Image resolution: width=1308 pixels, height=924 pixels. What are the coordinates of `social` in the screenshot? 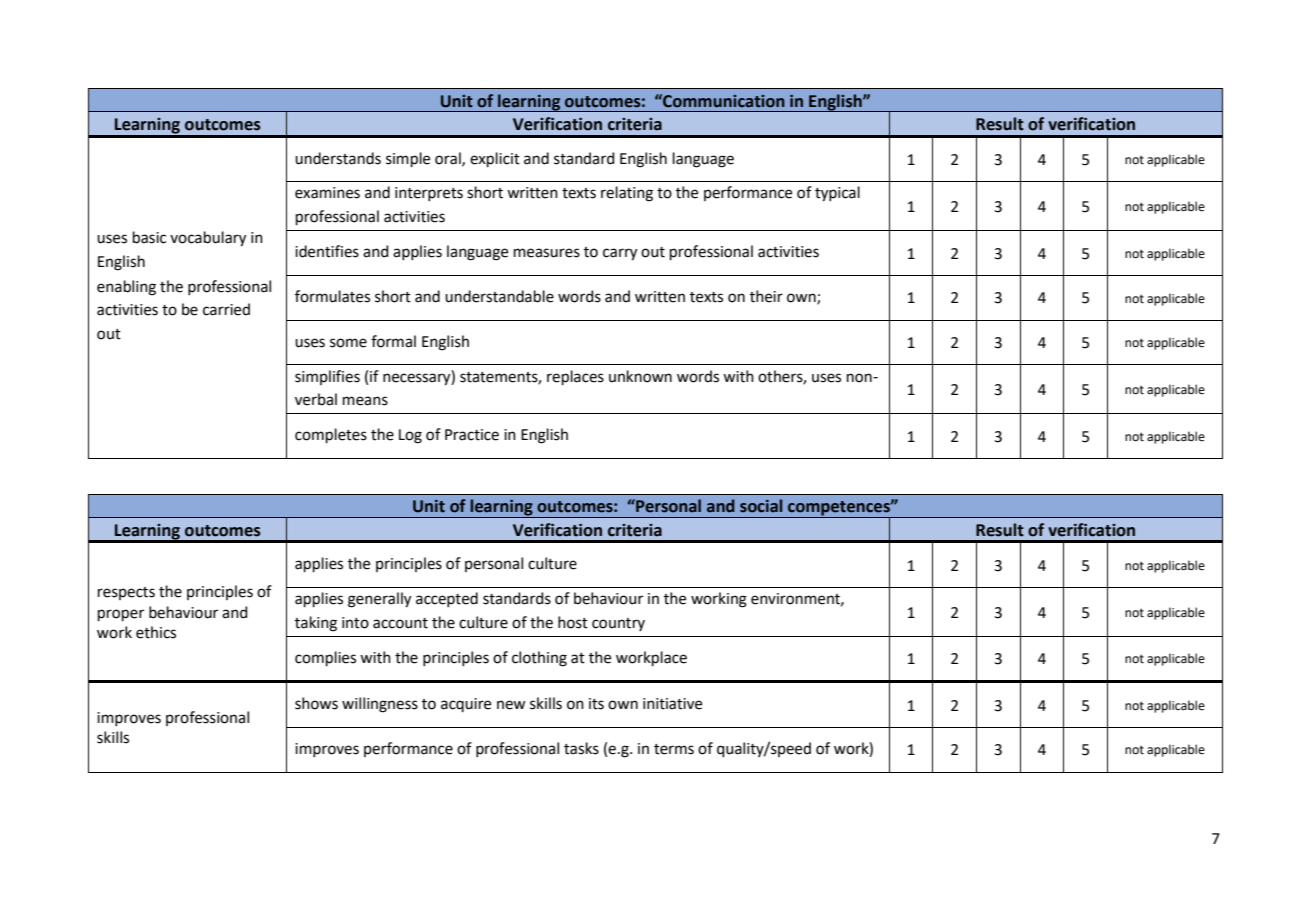 It's located at (761, 506).
